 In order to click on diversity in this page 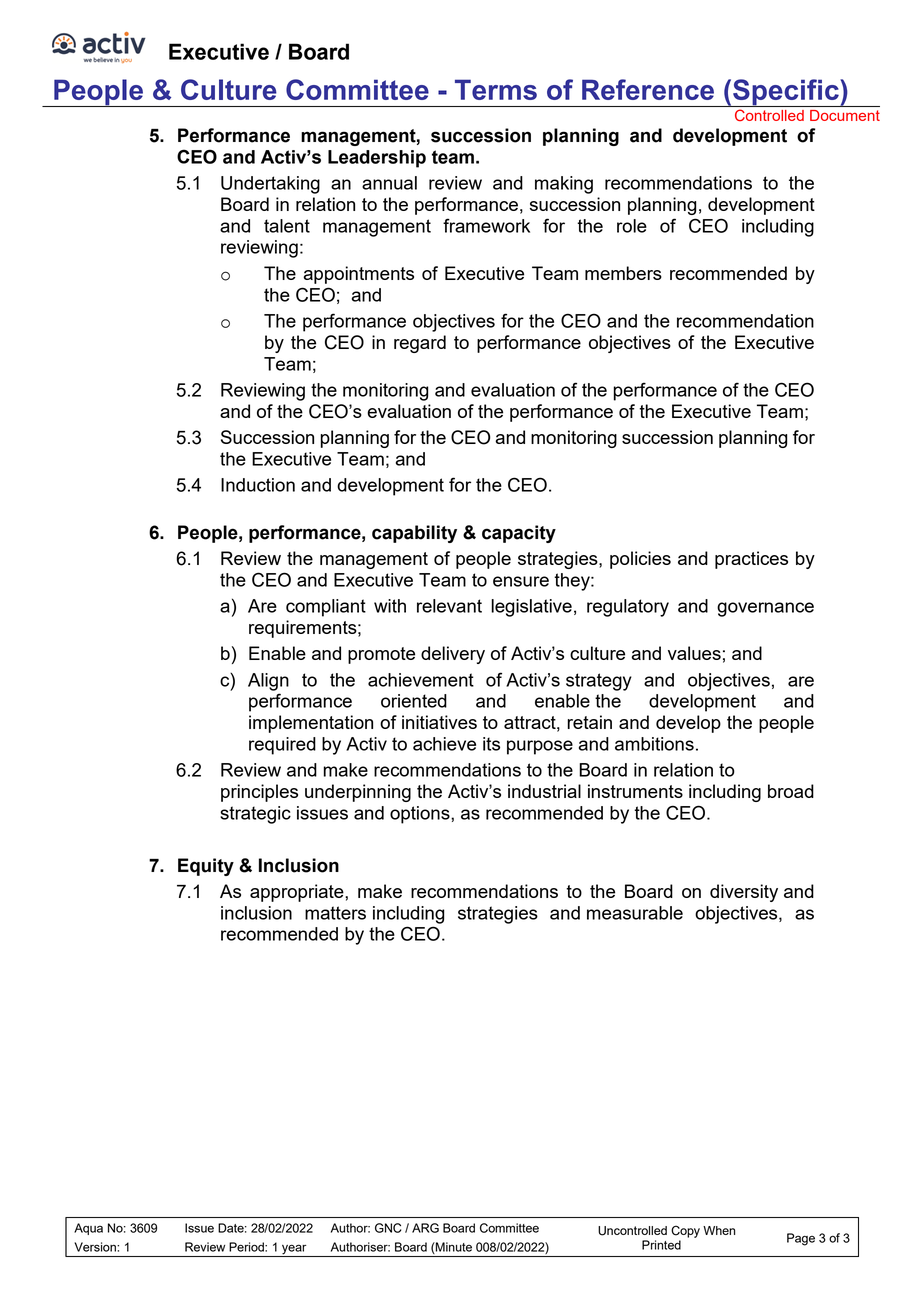, I will do `click(744, 893)`.
